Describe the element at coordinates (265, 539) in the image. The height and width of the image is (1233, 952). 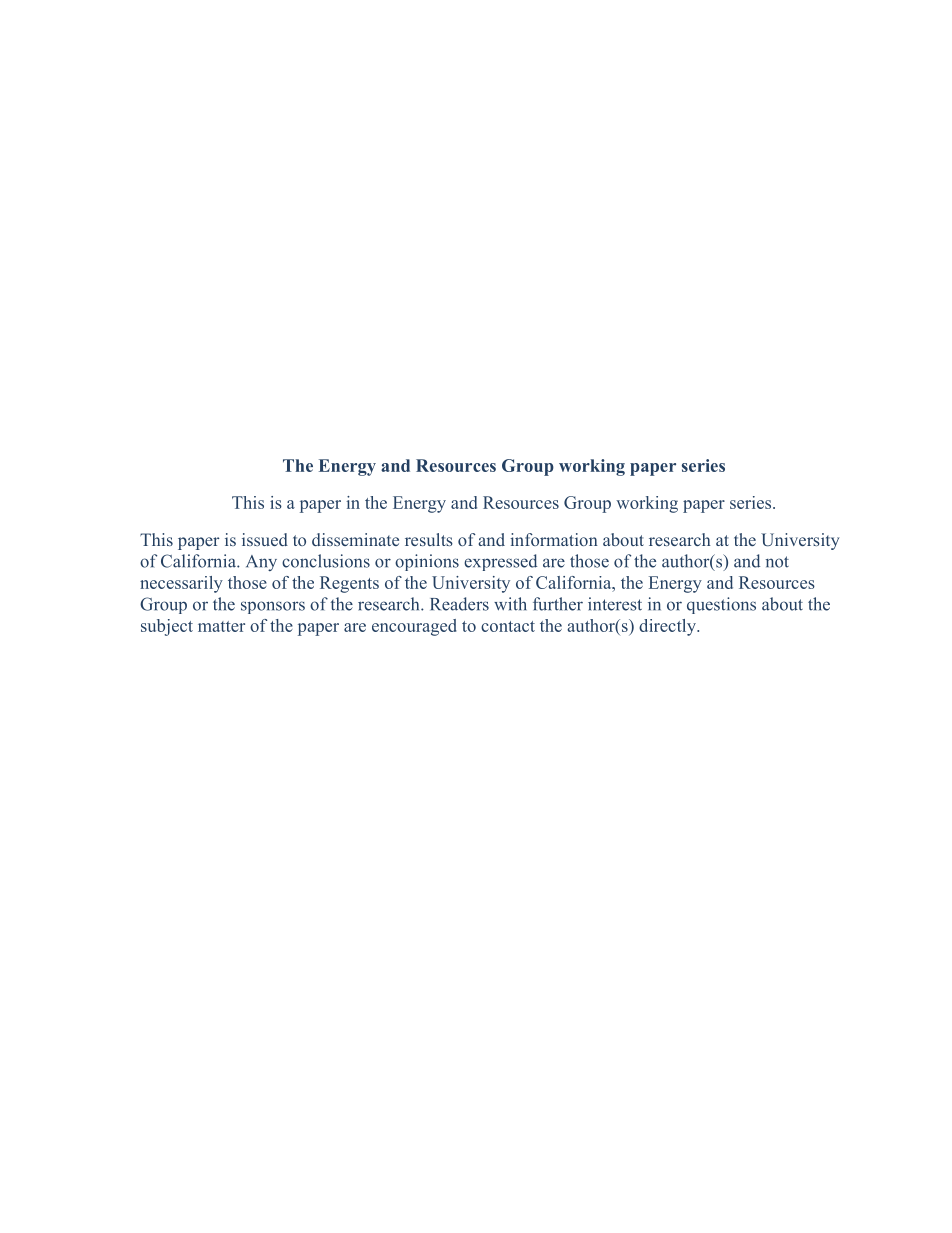
I see `issued` at that location.
